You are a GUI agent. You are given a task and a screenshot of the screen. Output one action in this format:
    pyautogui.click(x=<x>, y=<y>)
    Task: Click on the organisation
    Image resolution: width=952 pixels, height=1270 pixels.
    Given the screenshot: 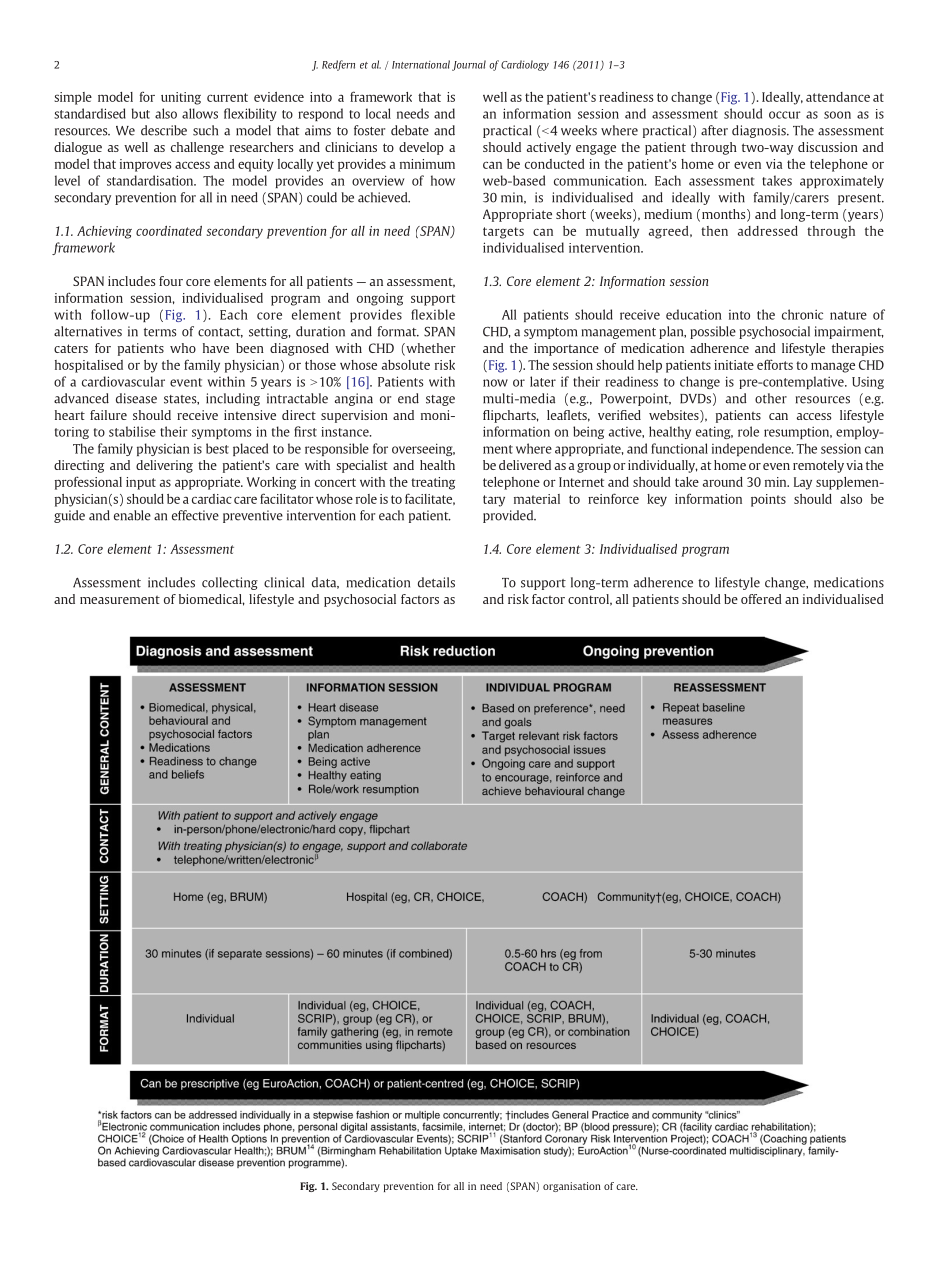 What is the action you would take?
    pyautogui.click(x=572, y=1187)
